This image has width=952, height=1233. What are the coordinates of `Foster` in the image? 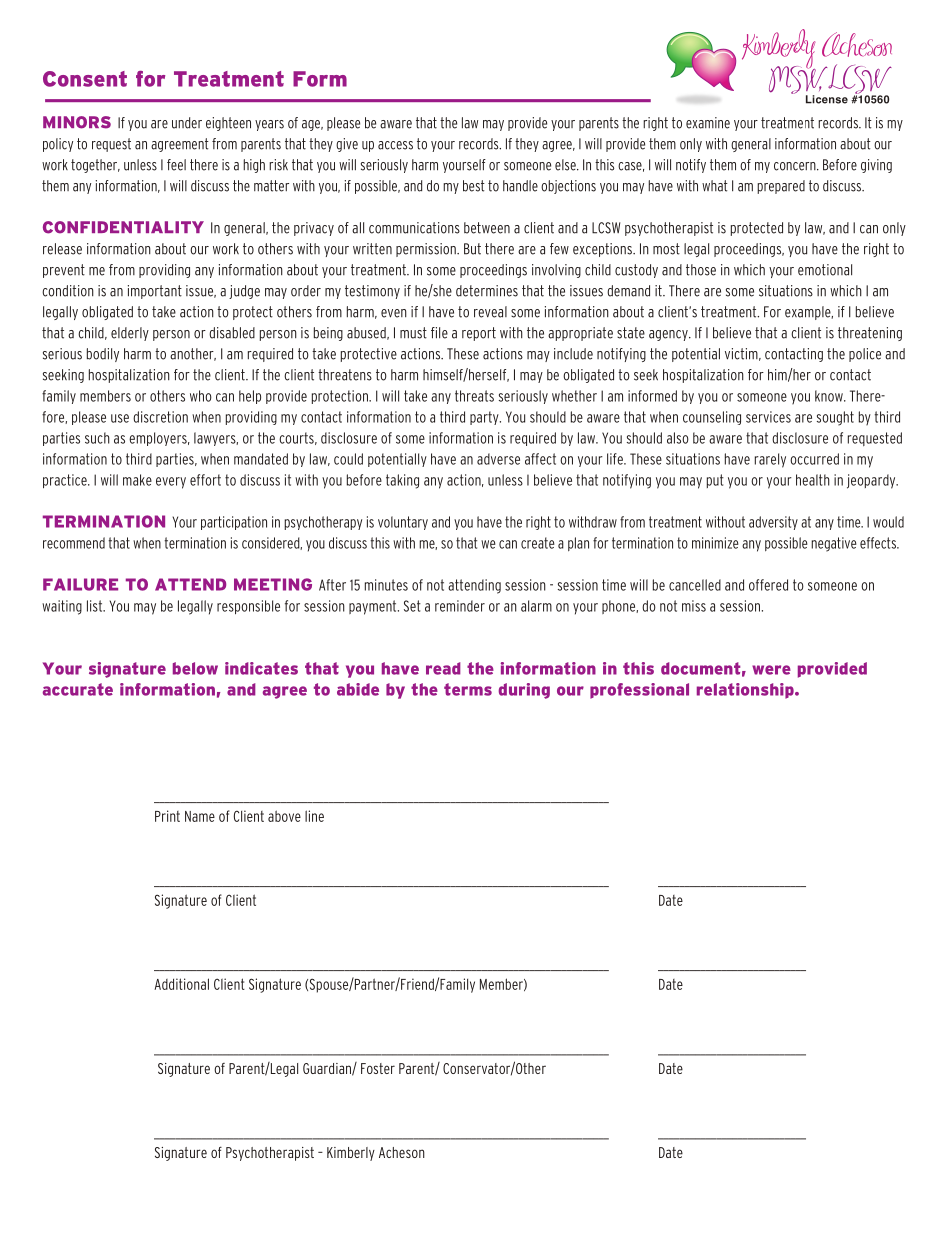 It's located at (378, 1068).
